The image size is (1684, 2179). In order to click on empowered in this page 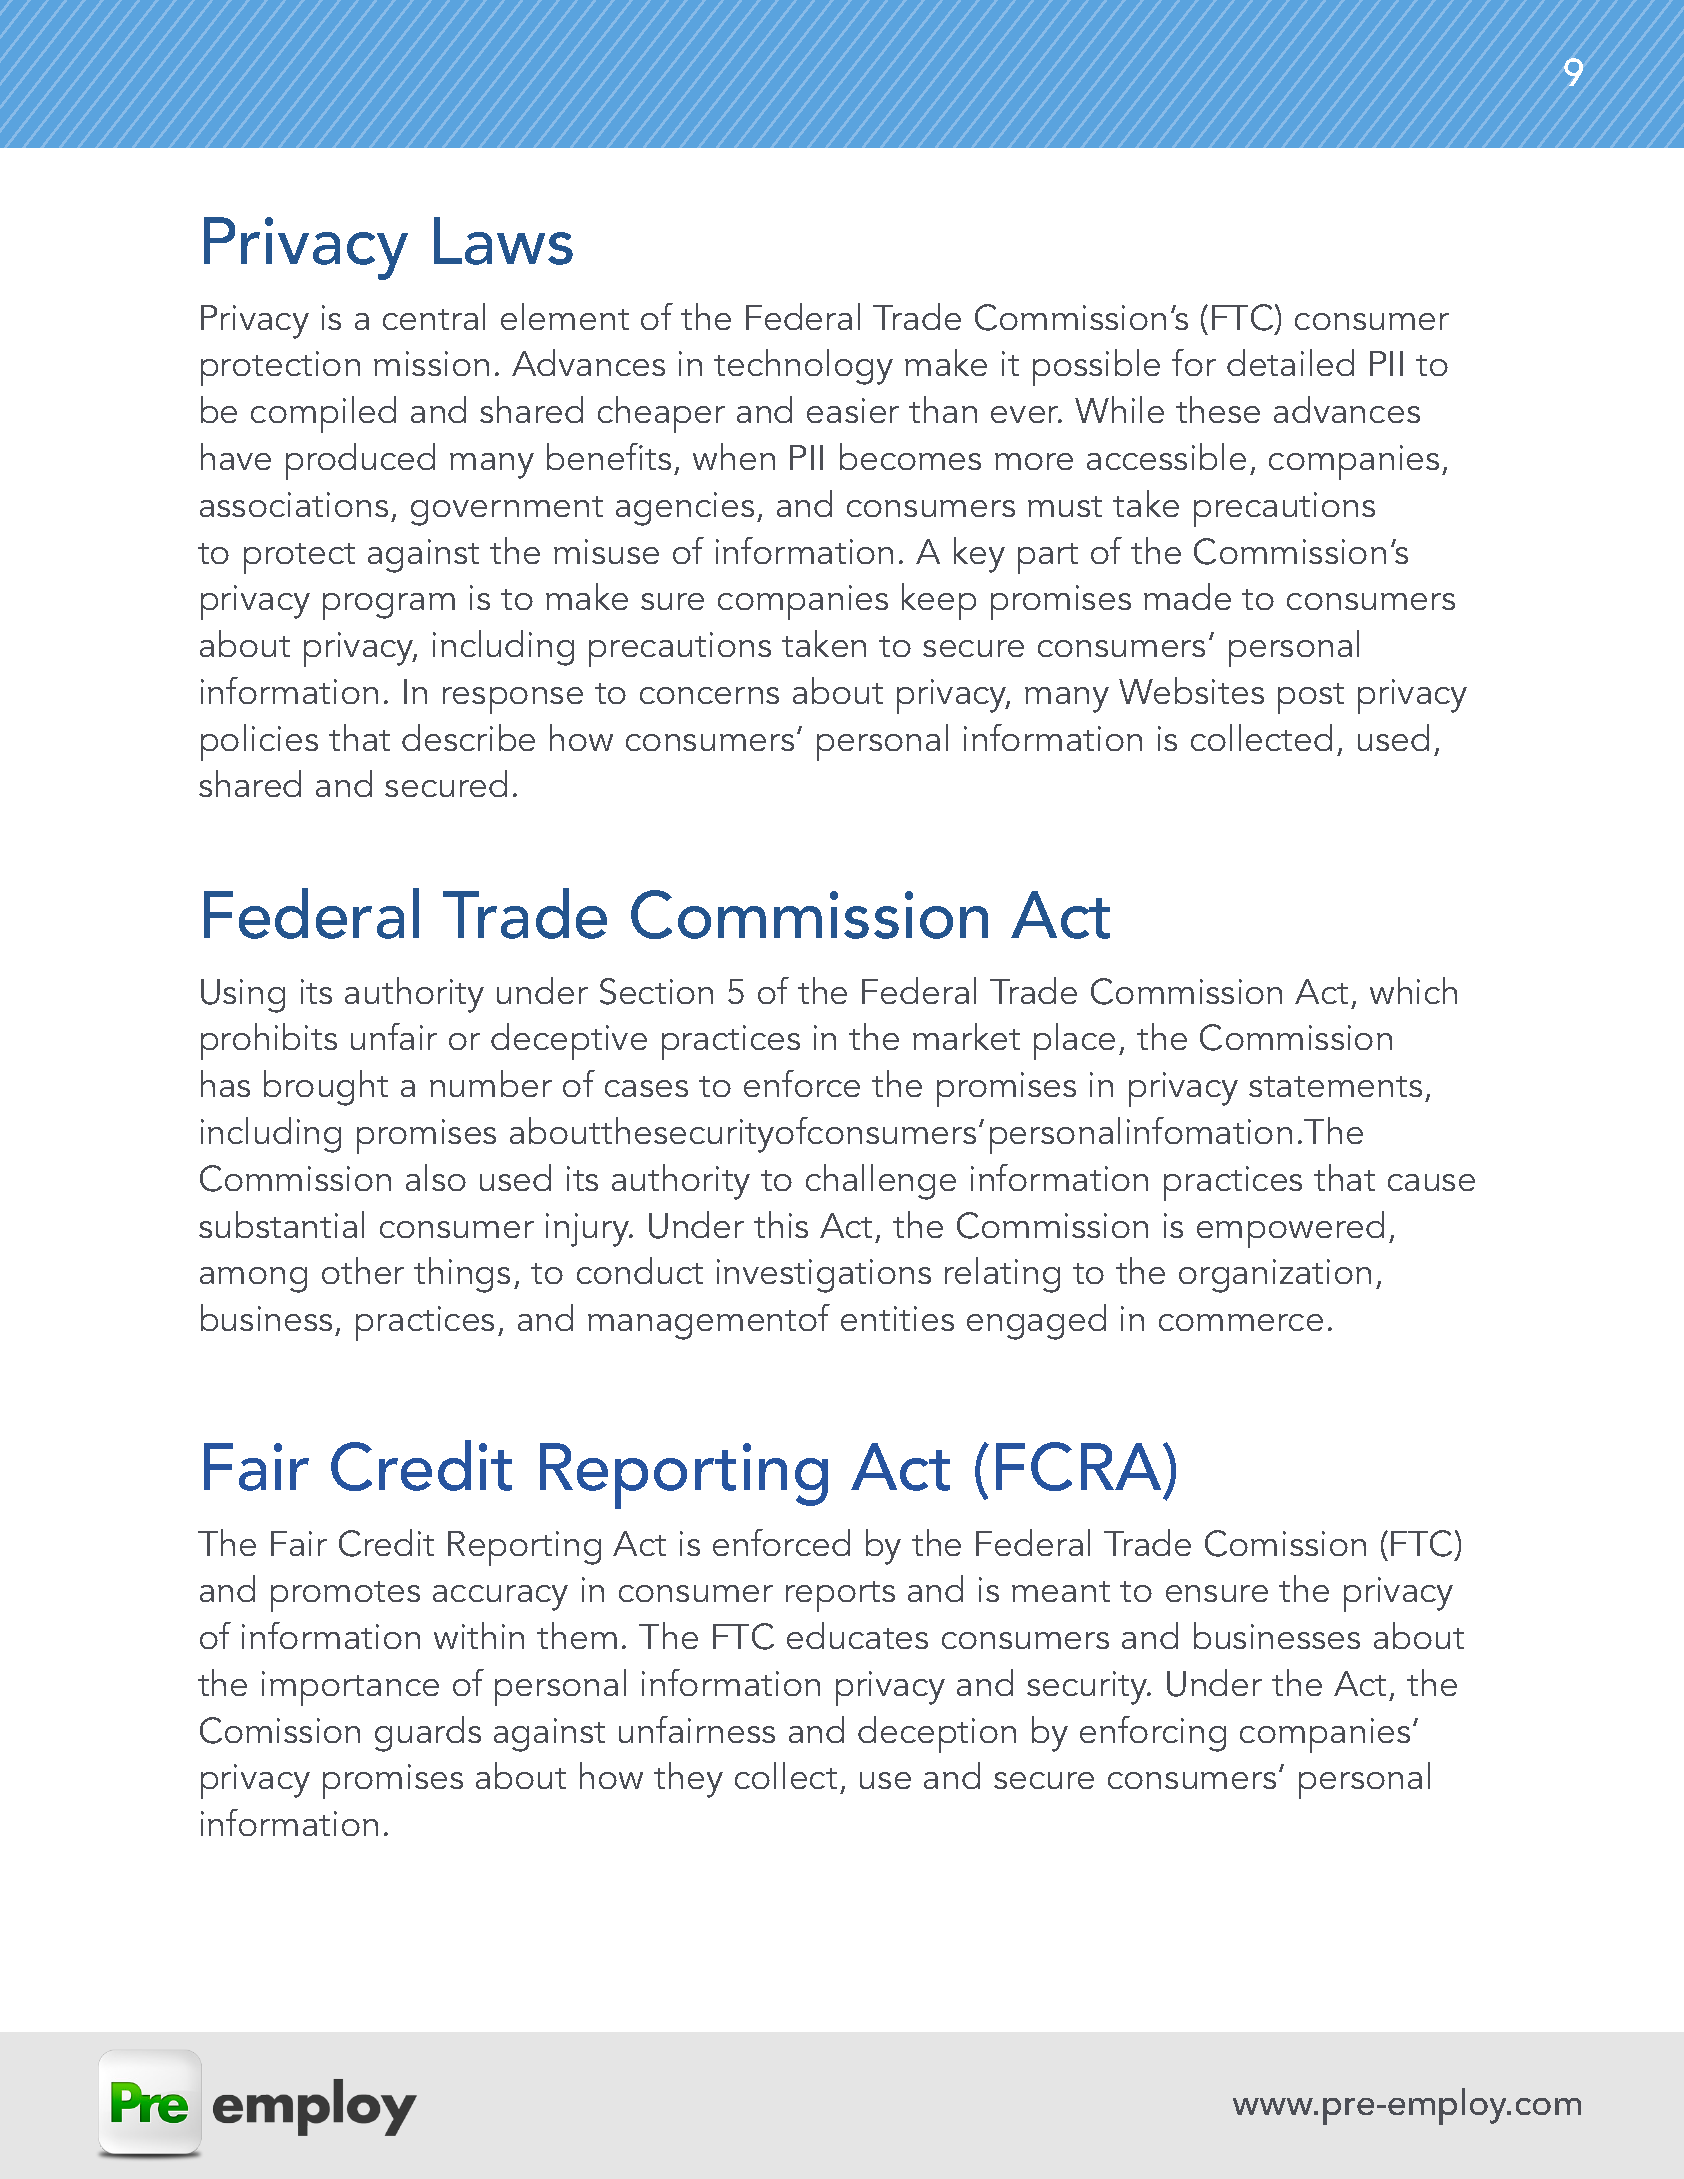, I will do `click(1290, 1229)`.
